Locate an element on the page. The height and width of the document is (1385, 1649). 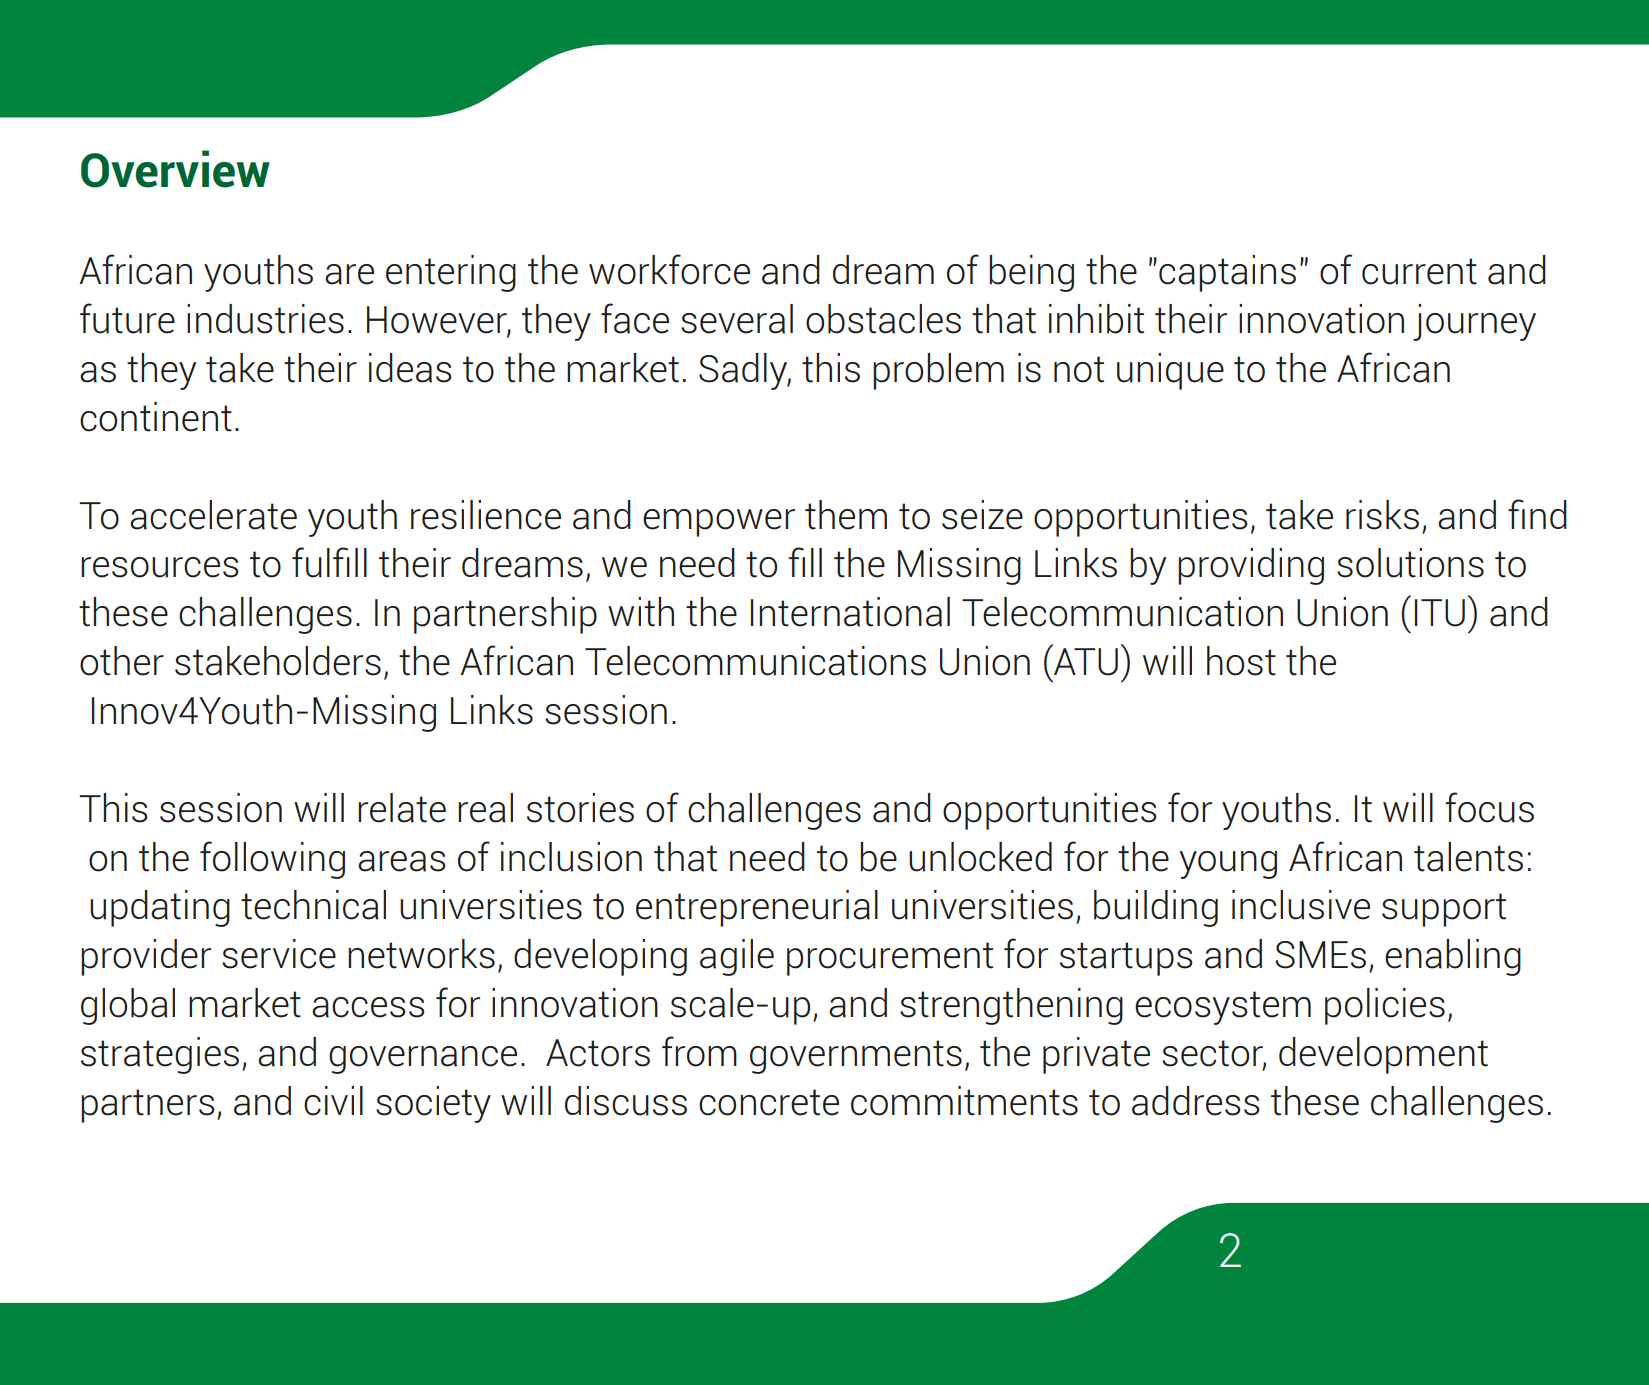
development is located at coordinates (1383, 1055).
